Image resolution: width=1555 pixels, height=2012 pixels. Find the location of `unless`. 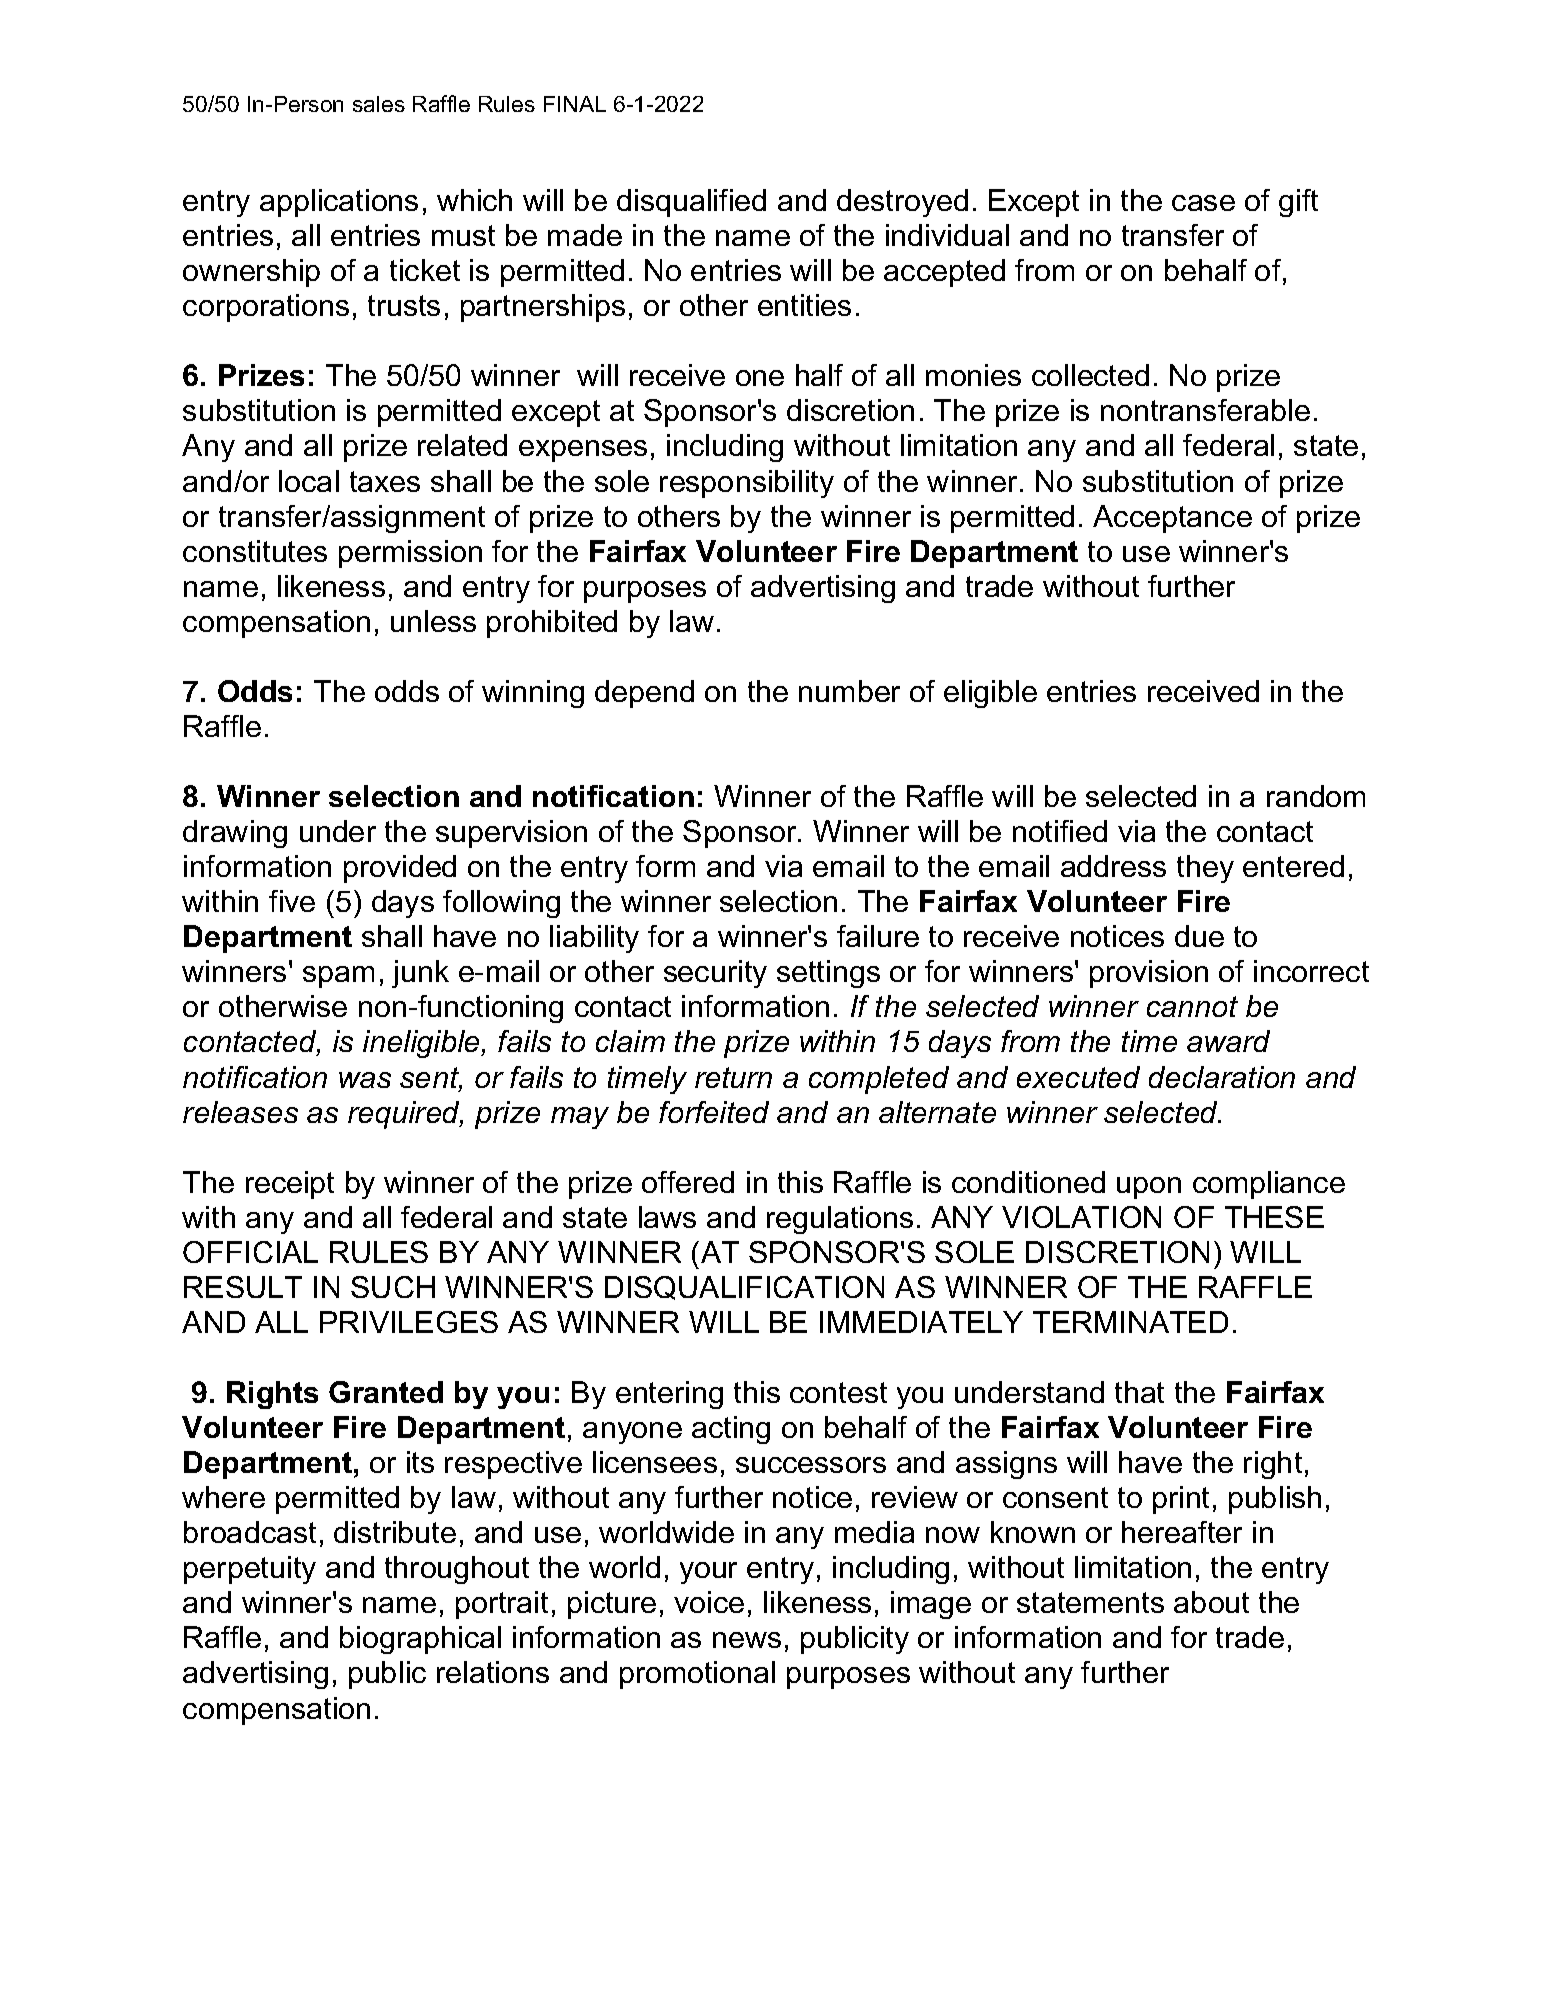

unless is located at coordinates (433, 621).
